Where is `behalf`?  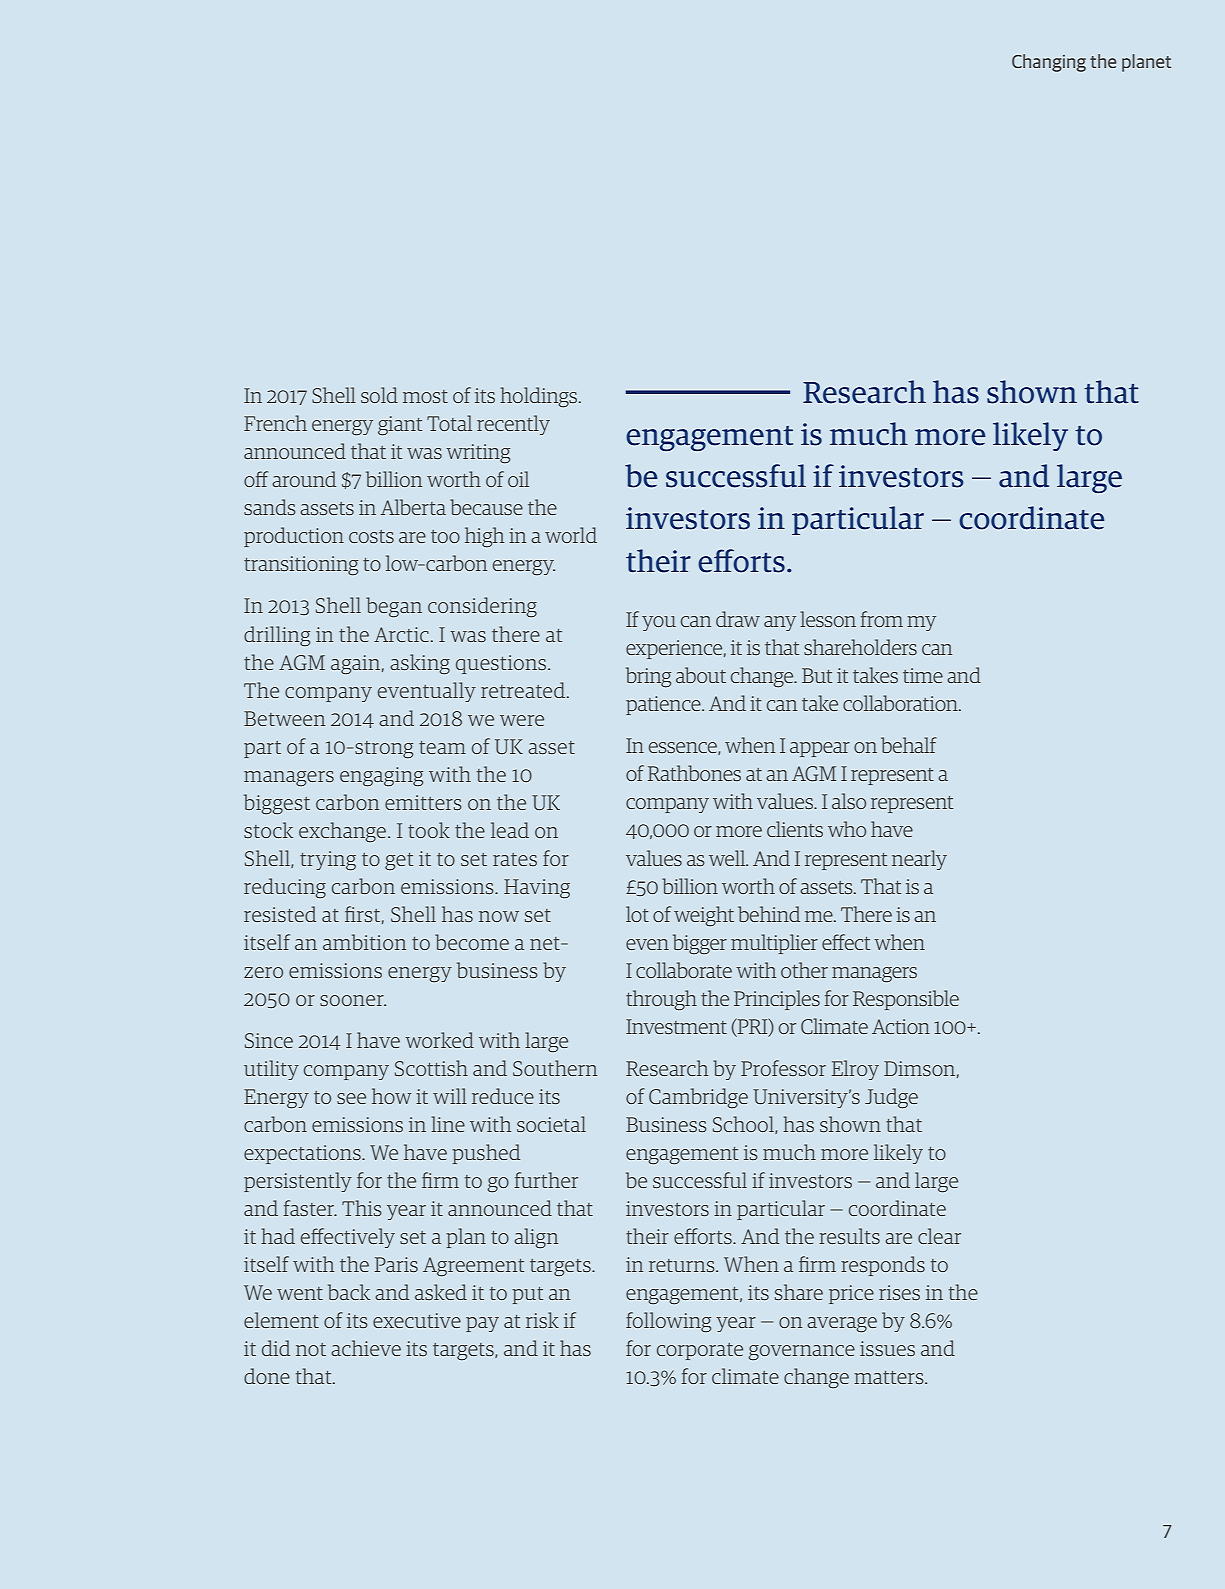
behalf is located at coordinates (909, 745).
